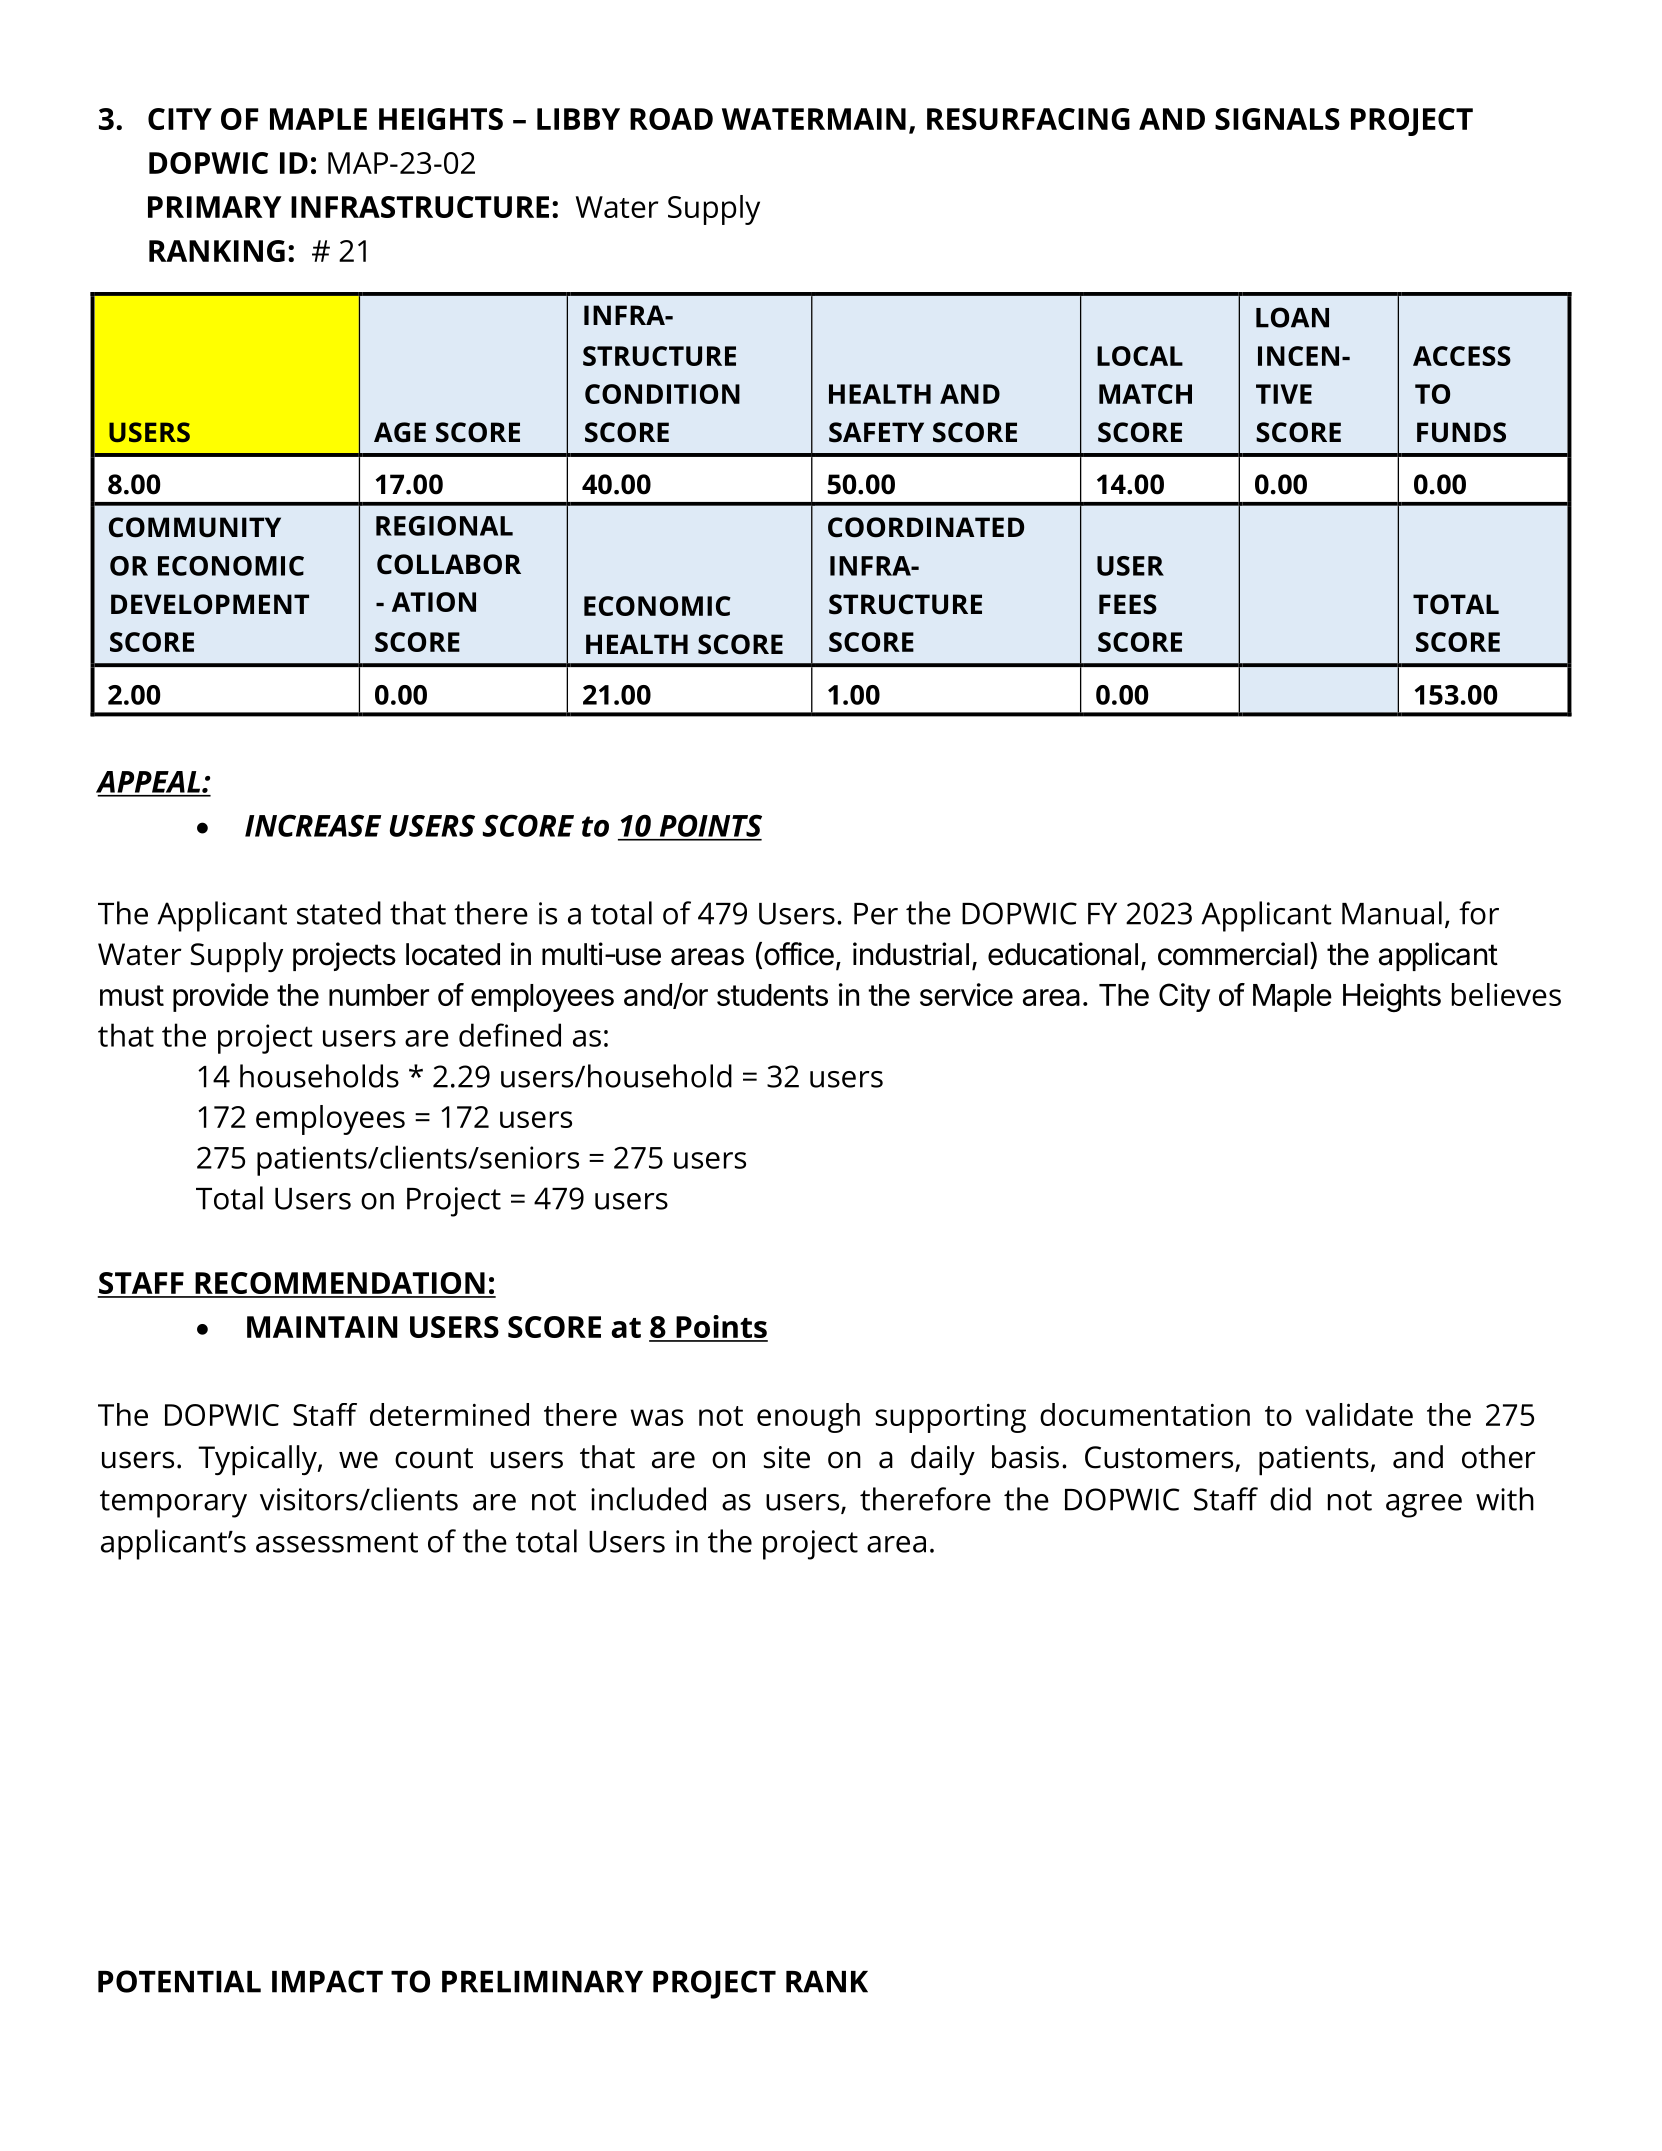 The height and width of the screenshot is (2151, 1662). I want to click on PRIMARY, so click(214, 207).
